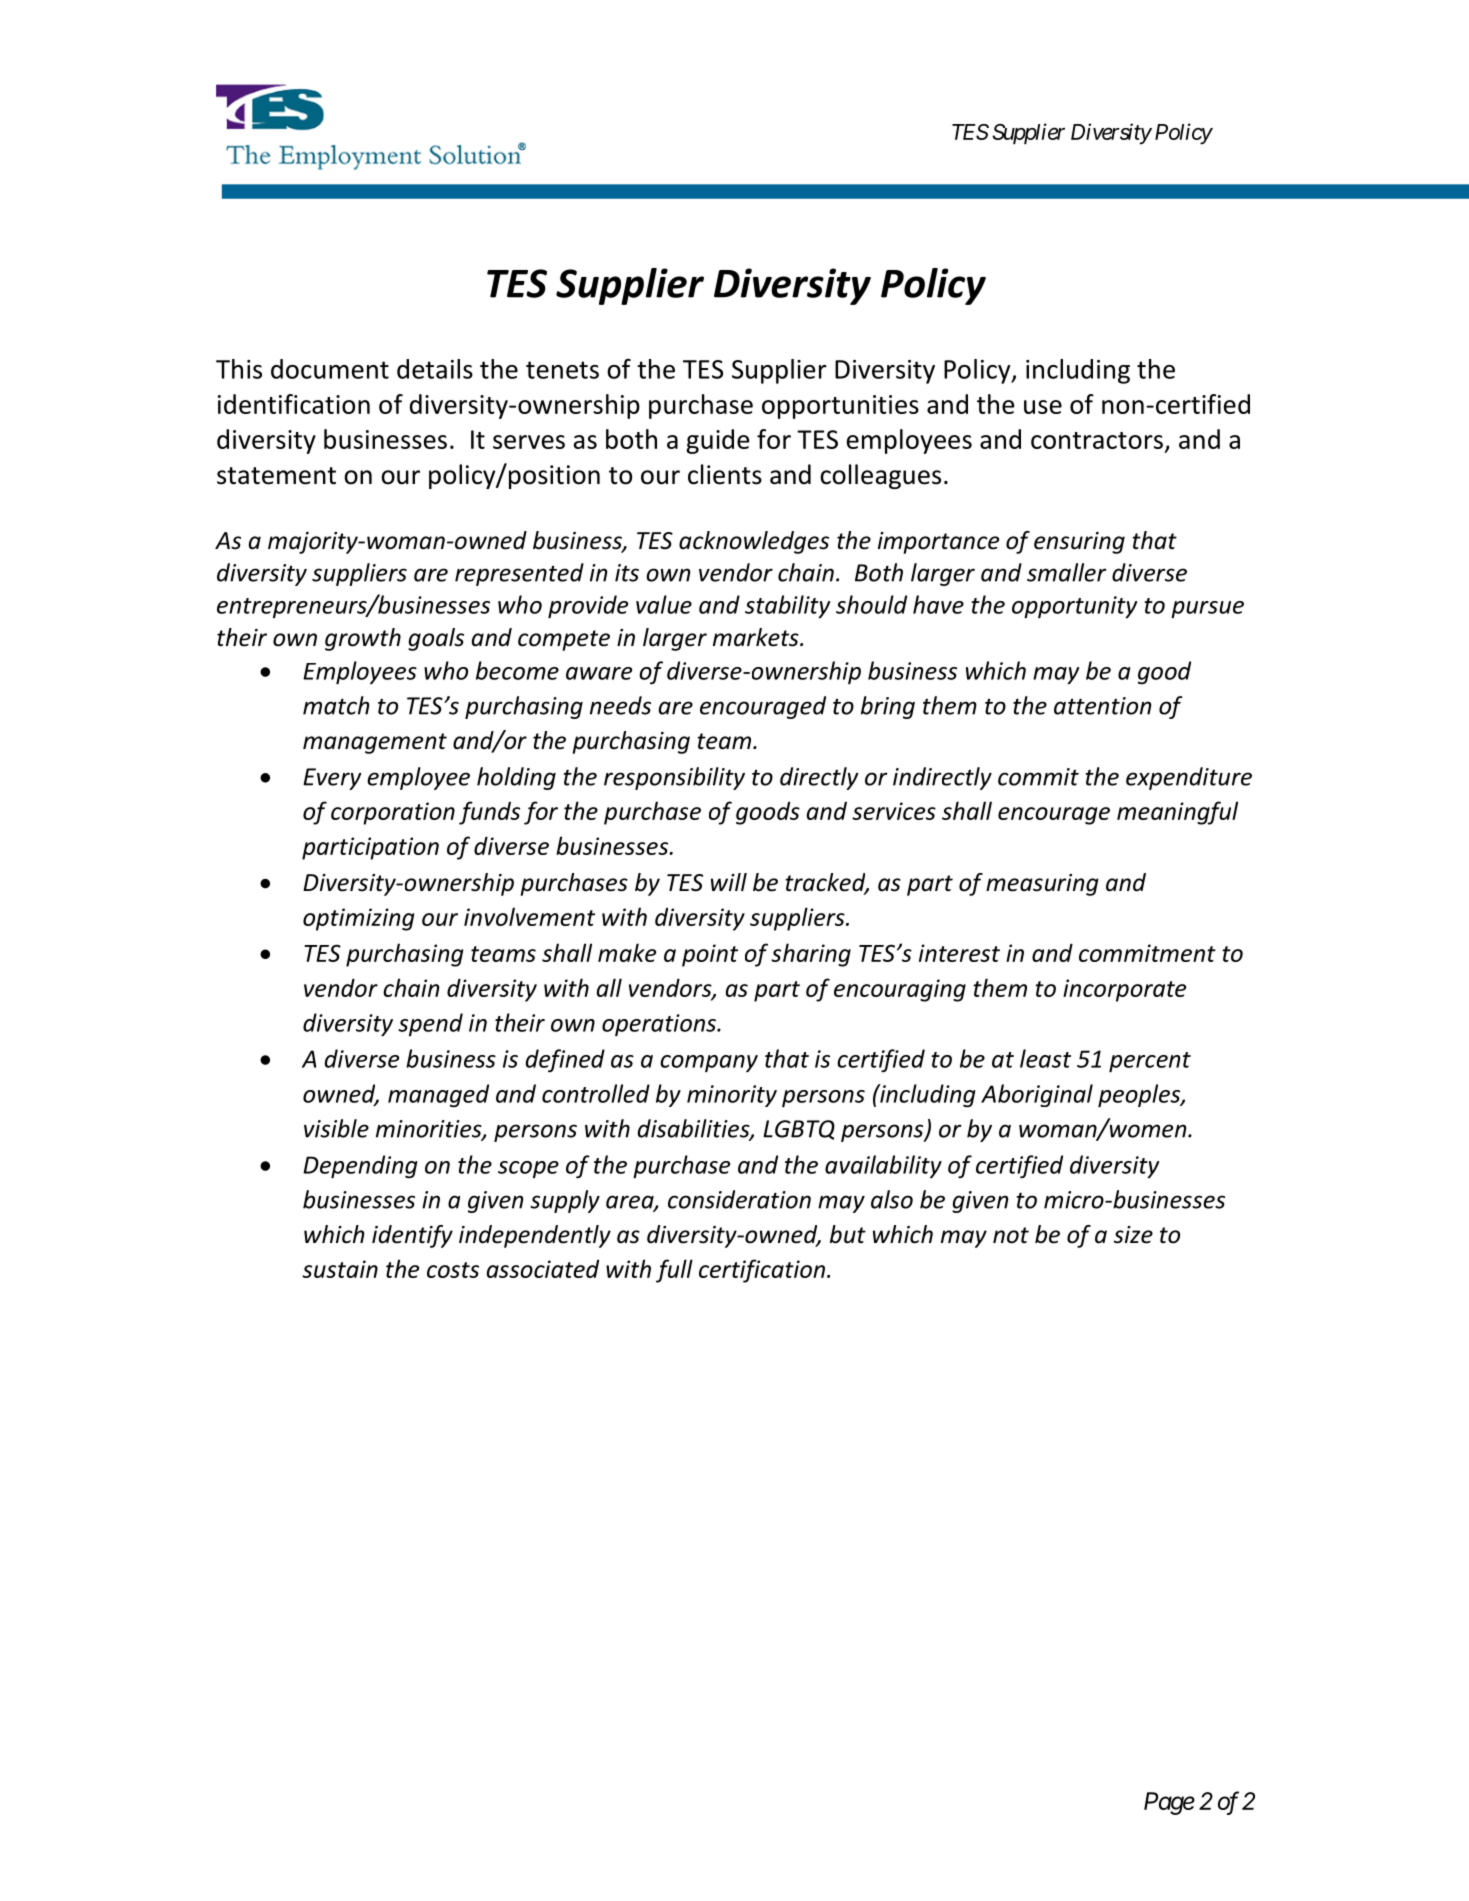  Describe the element at coordinates (757, 637) in the image. I see `markets` at that location.
